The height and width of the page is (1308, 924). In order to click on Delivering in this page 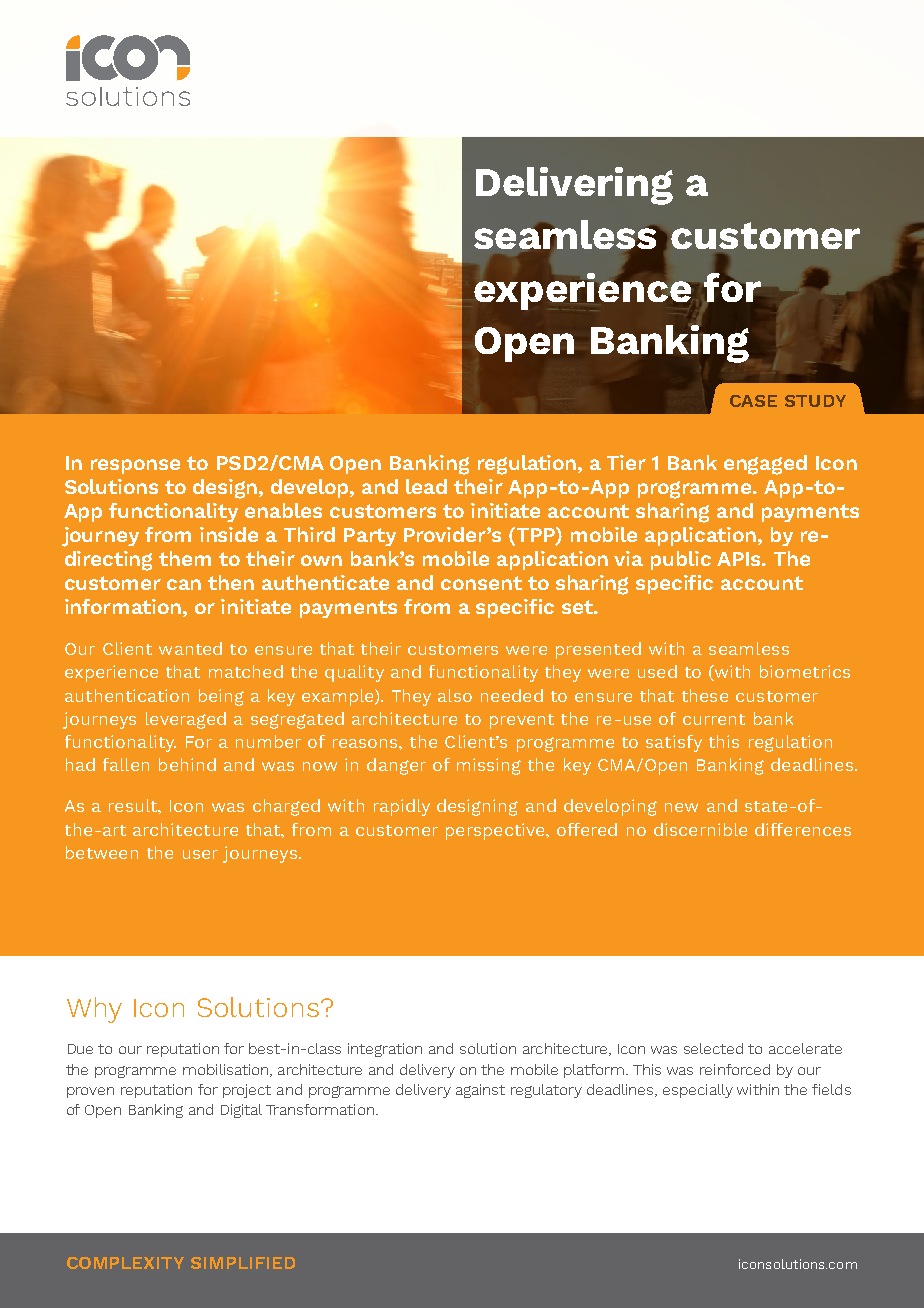, I will do `click(574, 186)`.
